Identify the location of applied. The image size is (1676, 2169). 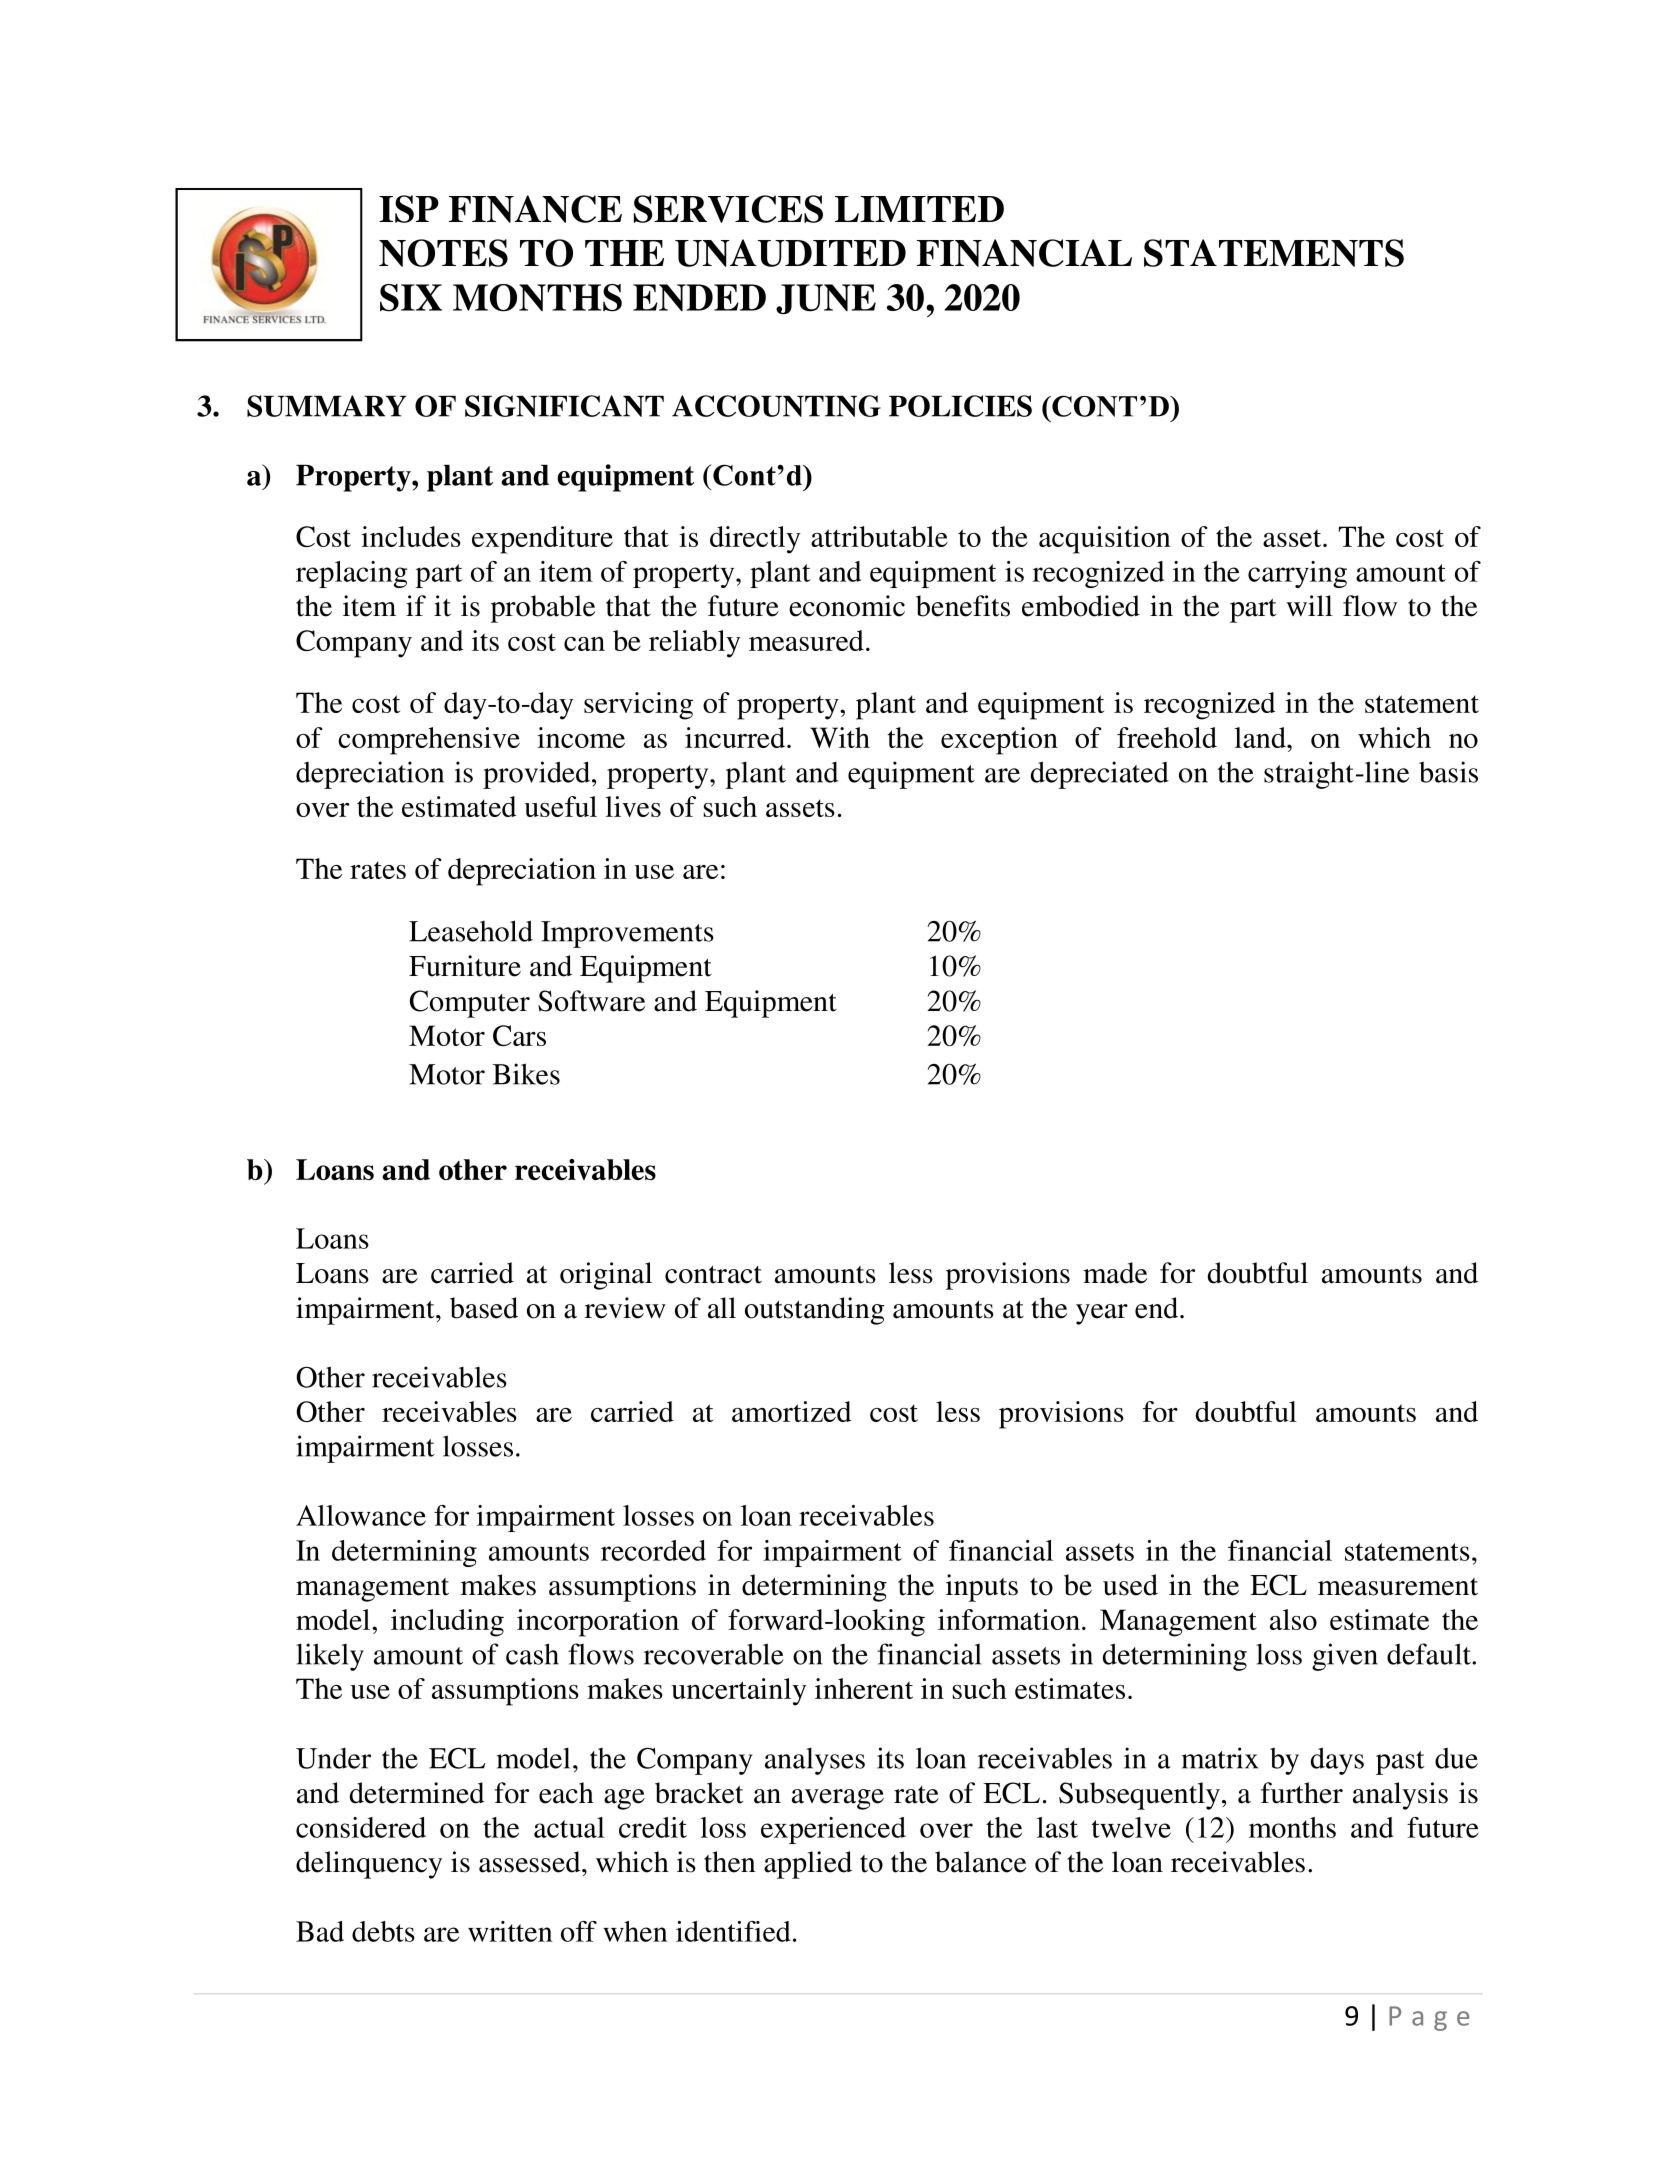
(808, 1865).
